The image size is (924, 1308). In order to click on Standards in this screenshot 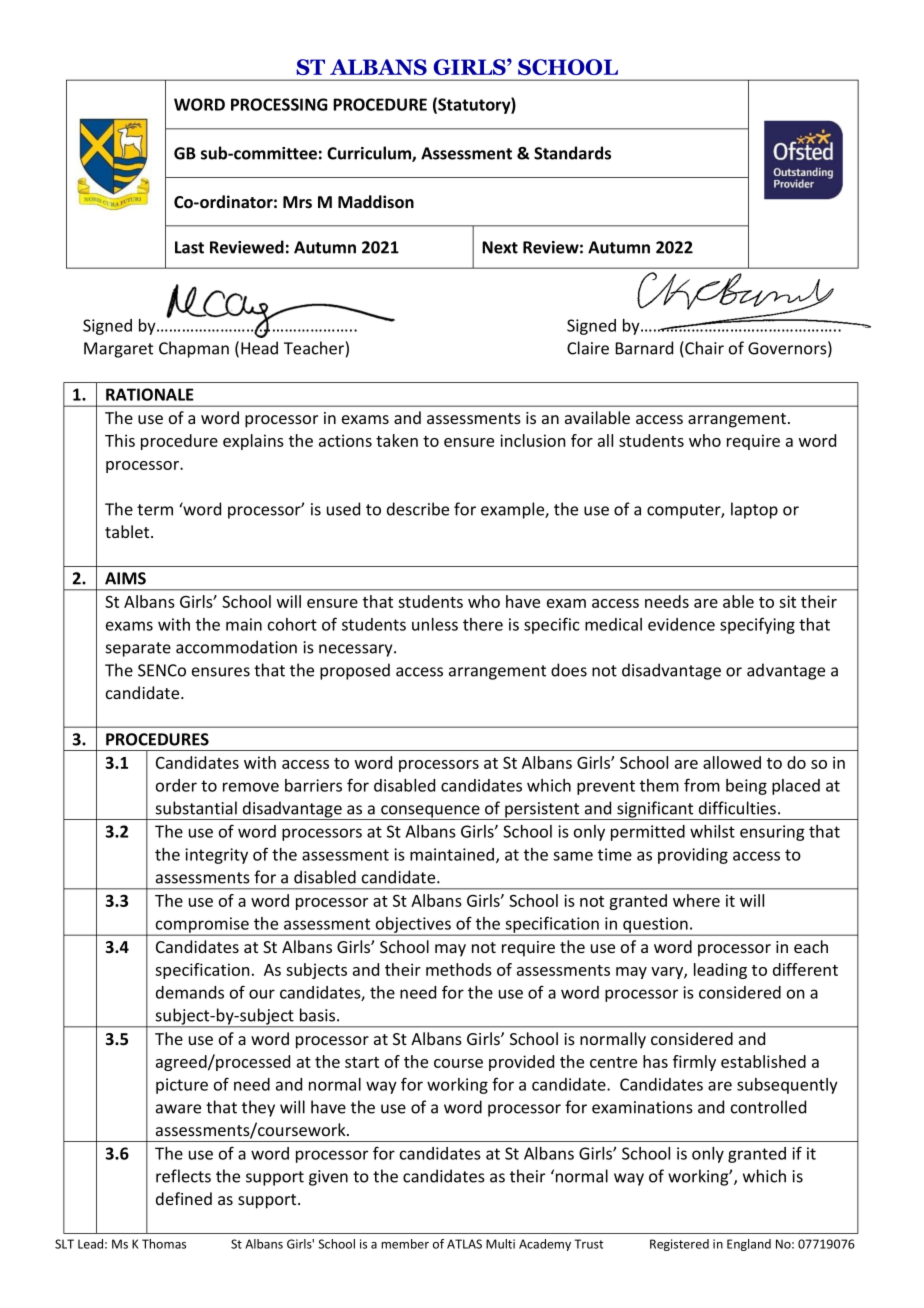, I will do `click(572, 153)`.
